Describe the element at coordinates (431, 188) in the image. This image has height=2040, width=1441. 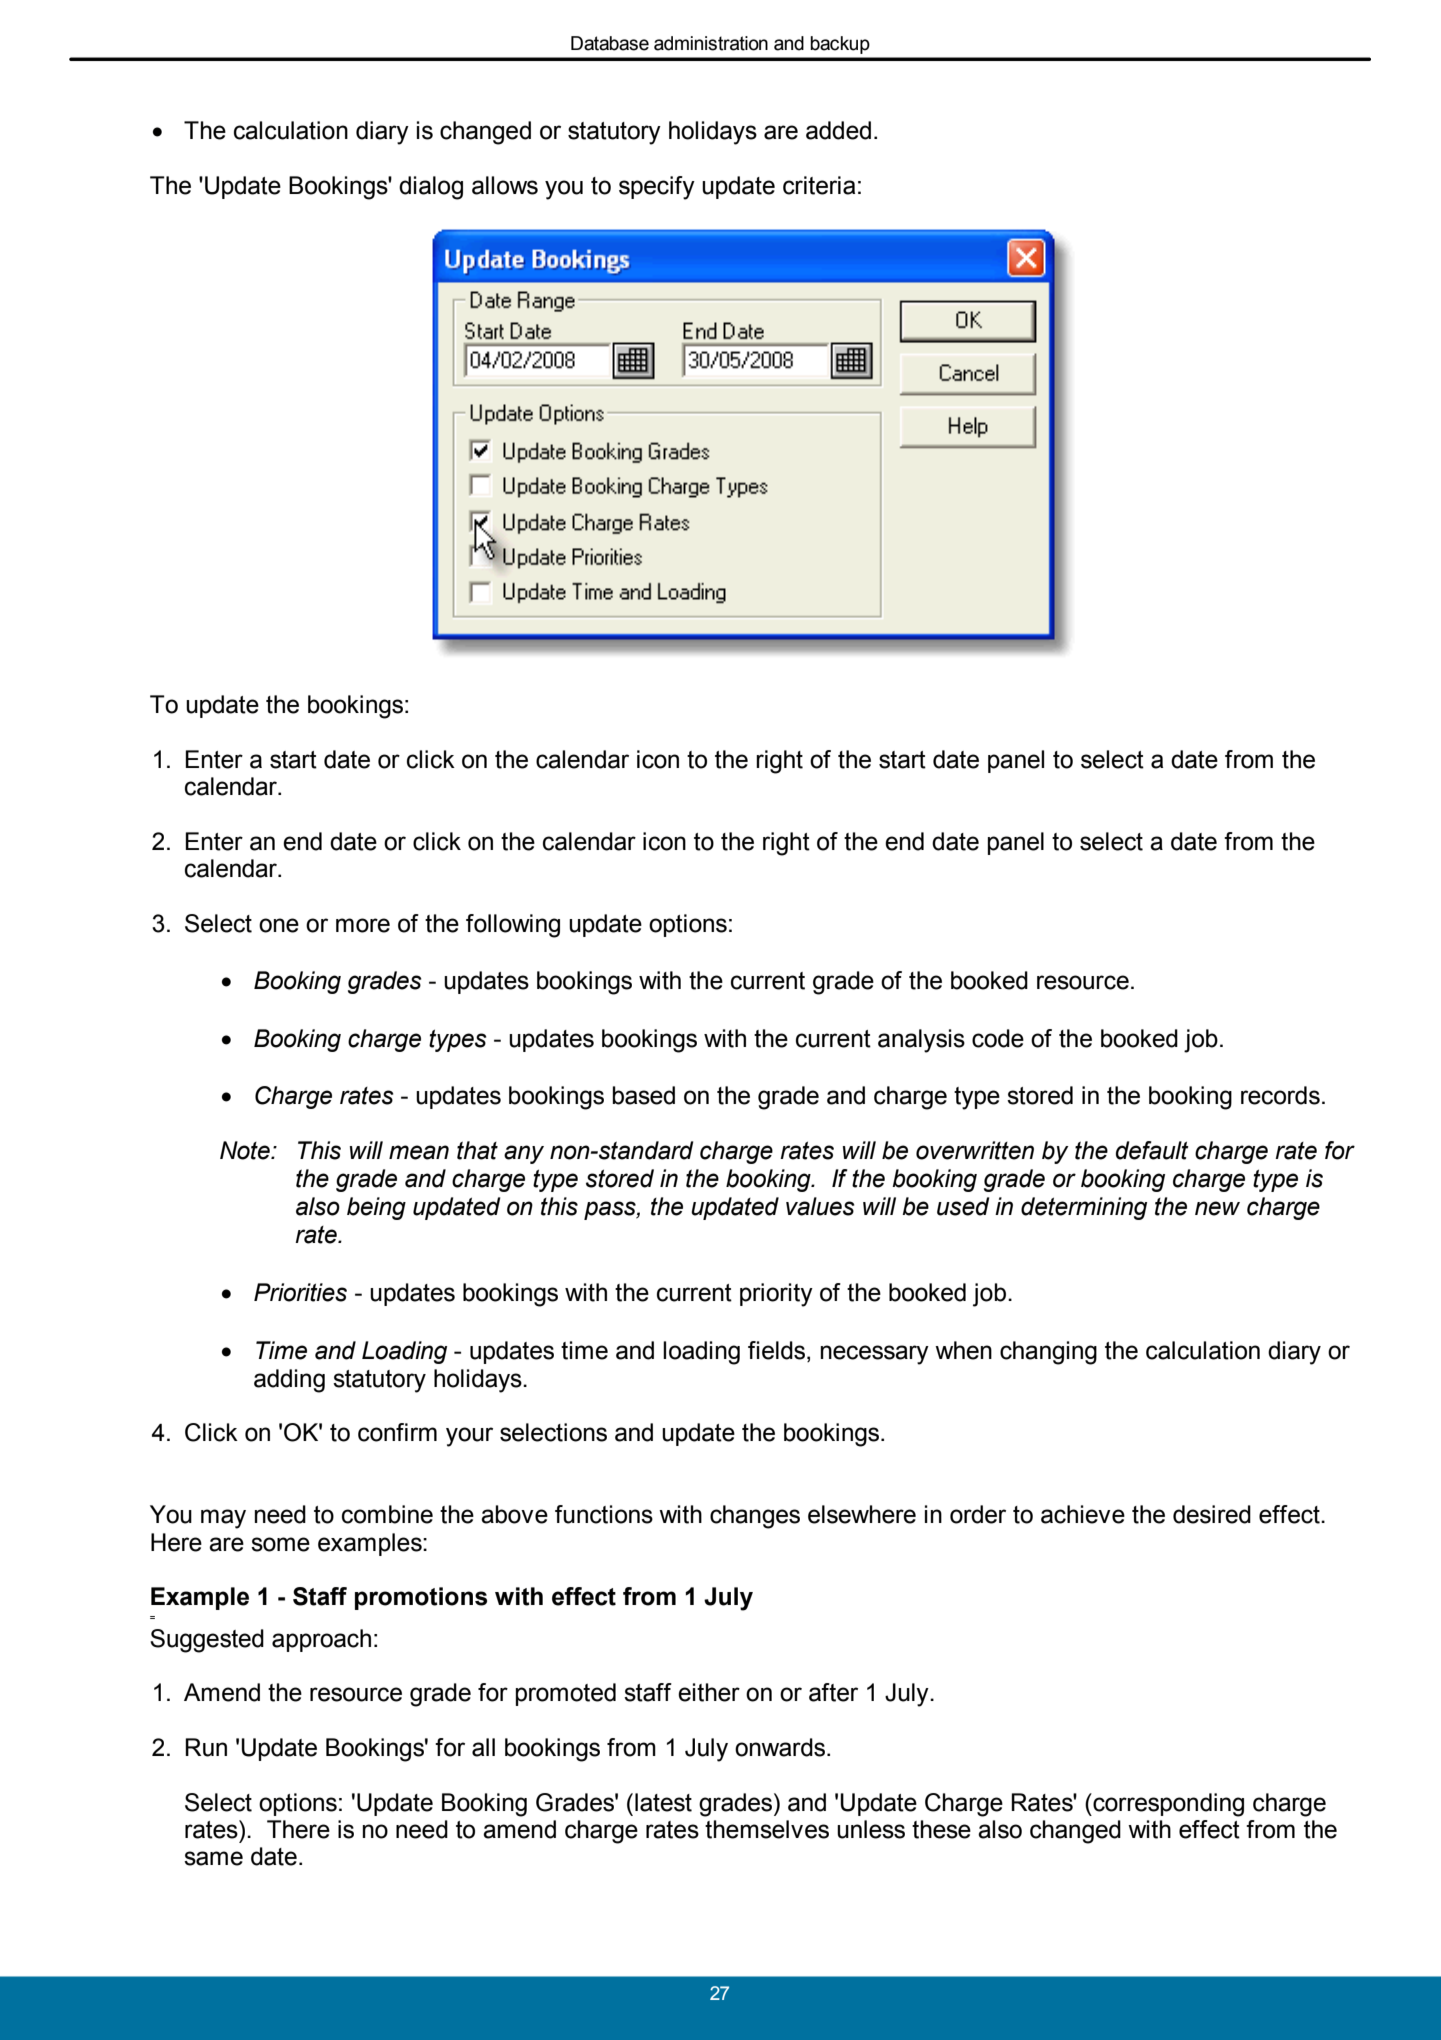
I see `dialog` at that location.
